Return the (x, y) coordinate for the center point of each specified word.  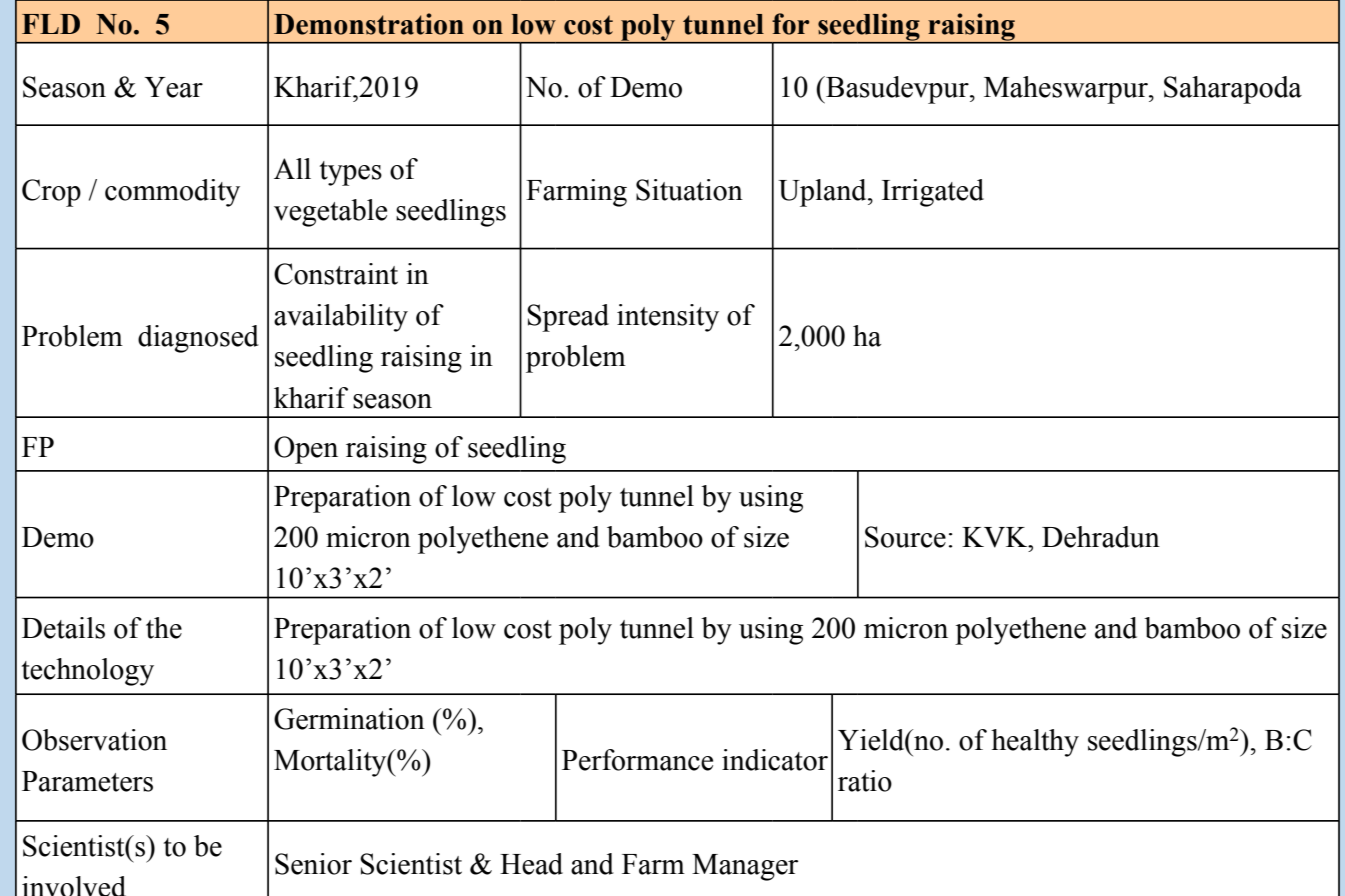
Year (173, 87)
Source (905, 537)
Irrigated (933, 193)
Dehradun (1101, 537)
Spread (568, 318)
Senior (313, 864)
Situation (689, 190)
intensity (668, 318)
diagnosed (198, 339)
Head (531, 864)
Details (63, 628)
